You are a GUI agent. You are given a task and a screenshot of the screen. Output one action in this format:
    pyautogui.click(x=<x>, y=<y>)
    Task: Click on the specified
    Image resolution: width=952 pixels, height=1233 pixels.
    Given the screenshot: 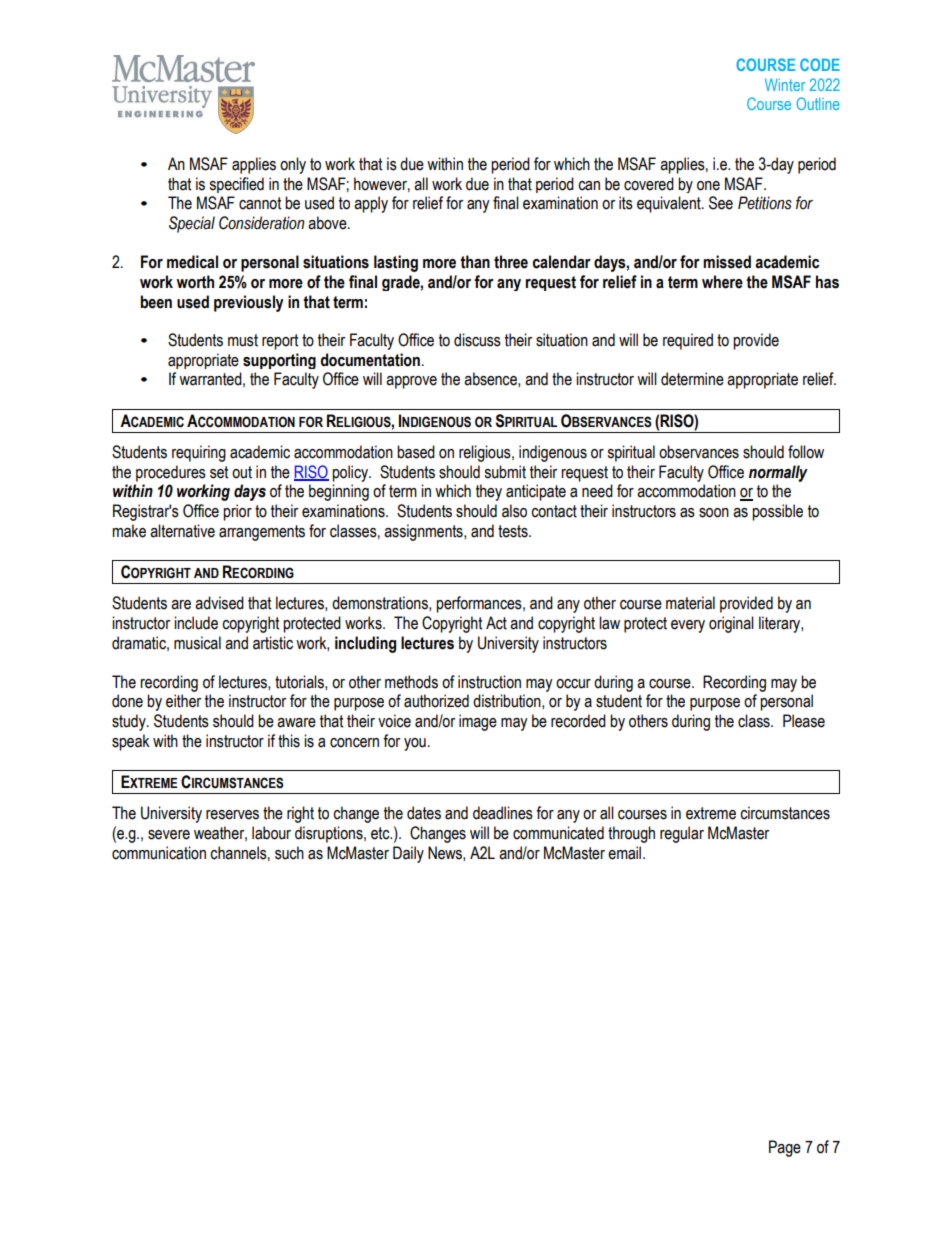 What is the action you would take?
    pyautogui.click(x=236, y=185)
